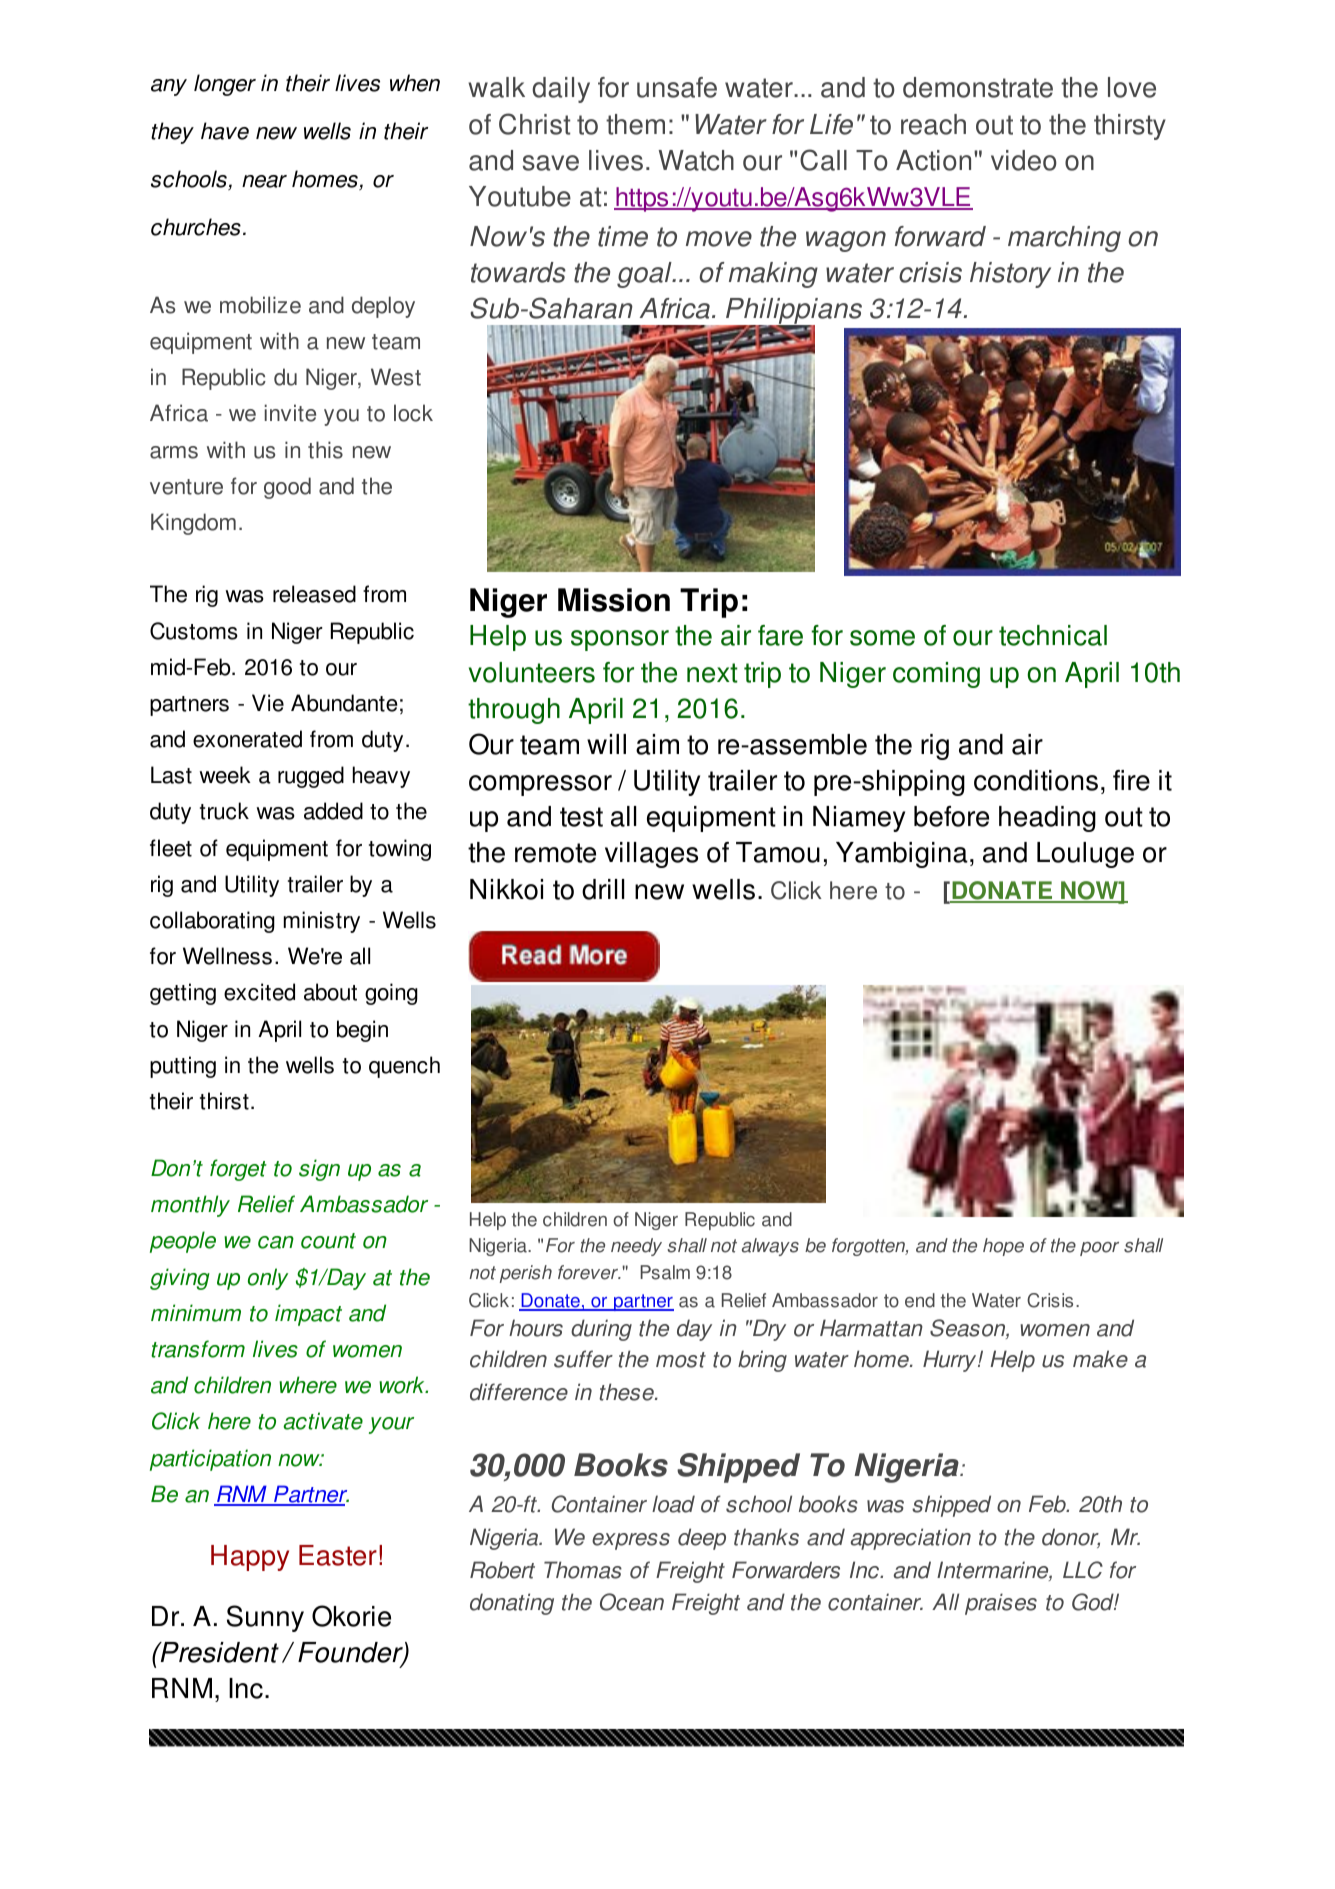 This page has width=1335, height=1889. What do you see at coordinates (265, 1618) in the page?
I see `Sunny` at bounding box center [265, 1618].
